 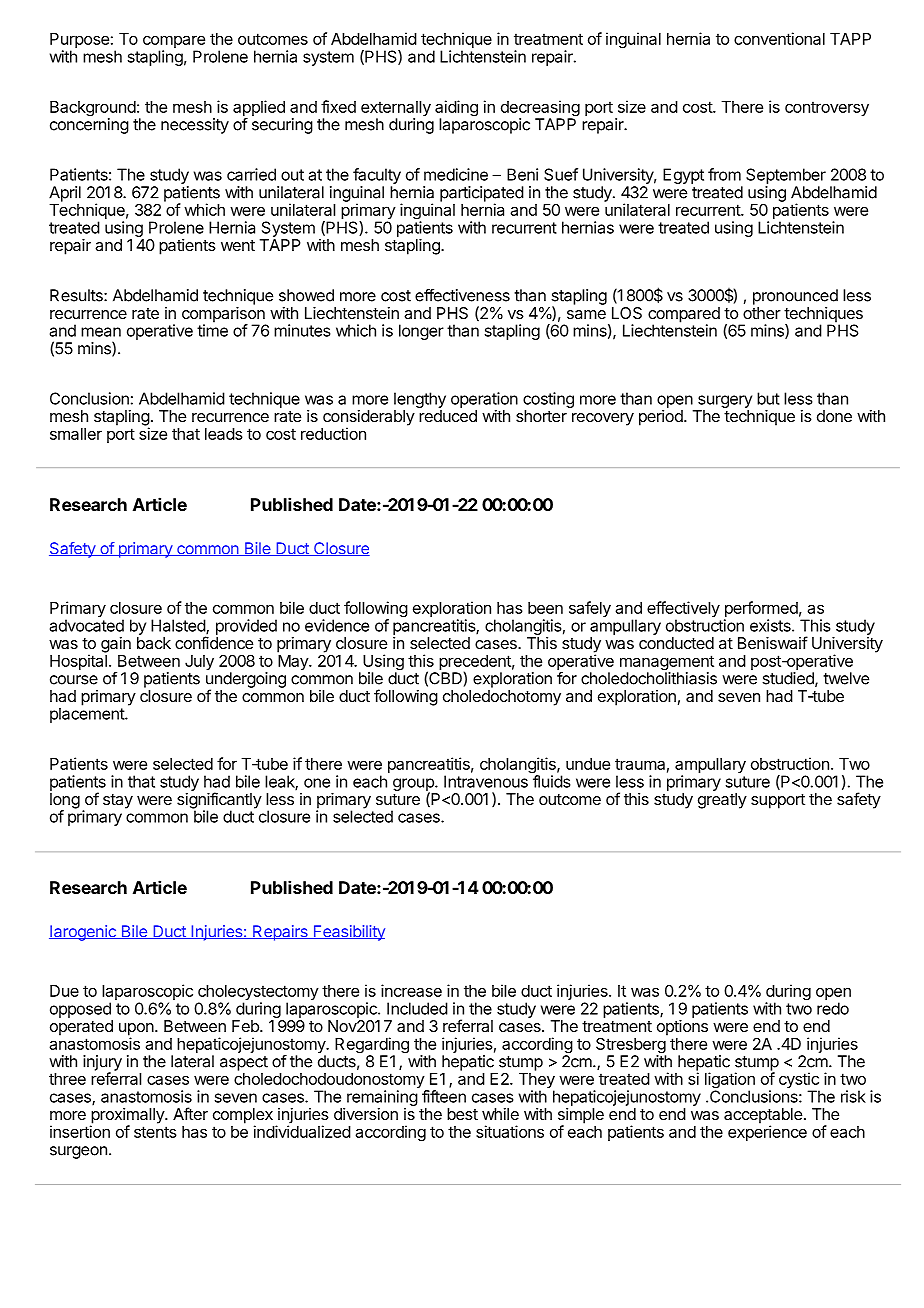 I want to click on conventional, so click(x=779, y=38).
